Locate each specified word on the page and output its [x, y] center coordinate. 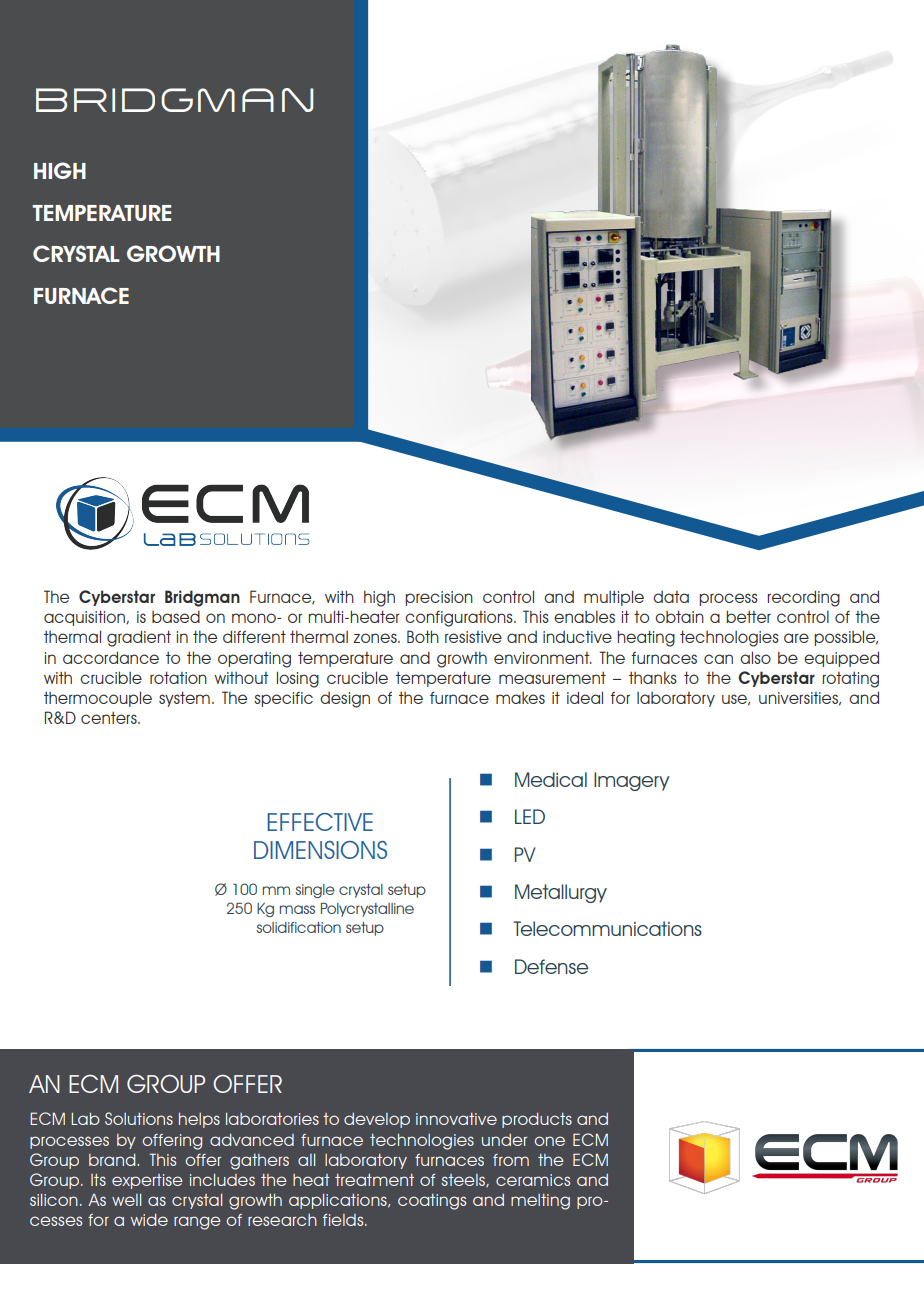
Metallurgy [561, 893]
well [126, 1200]
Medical [551, 779]
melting [540, 1202]
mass [297, 909]
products [537, 1120]
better [748, 616]
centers [110, 717]
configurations [460, 619]
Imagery [632, 781]
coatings [432, 1202]
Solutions [139, 1118]
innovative [456, 1119]
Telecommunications [608, 928]
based [176, 616]
